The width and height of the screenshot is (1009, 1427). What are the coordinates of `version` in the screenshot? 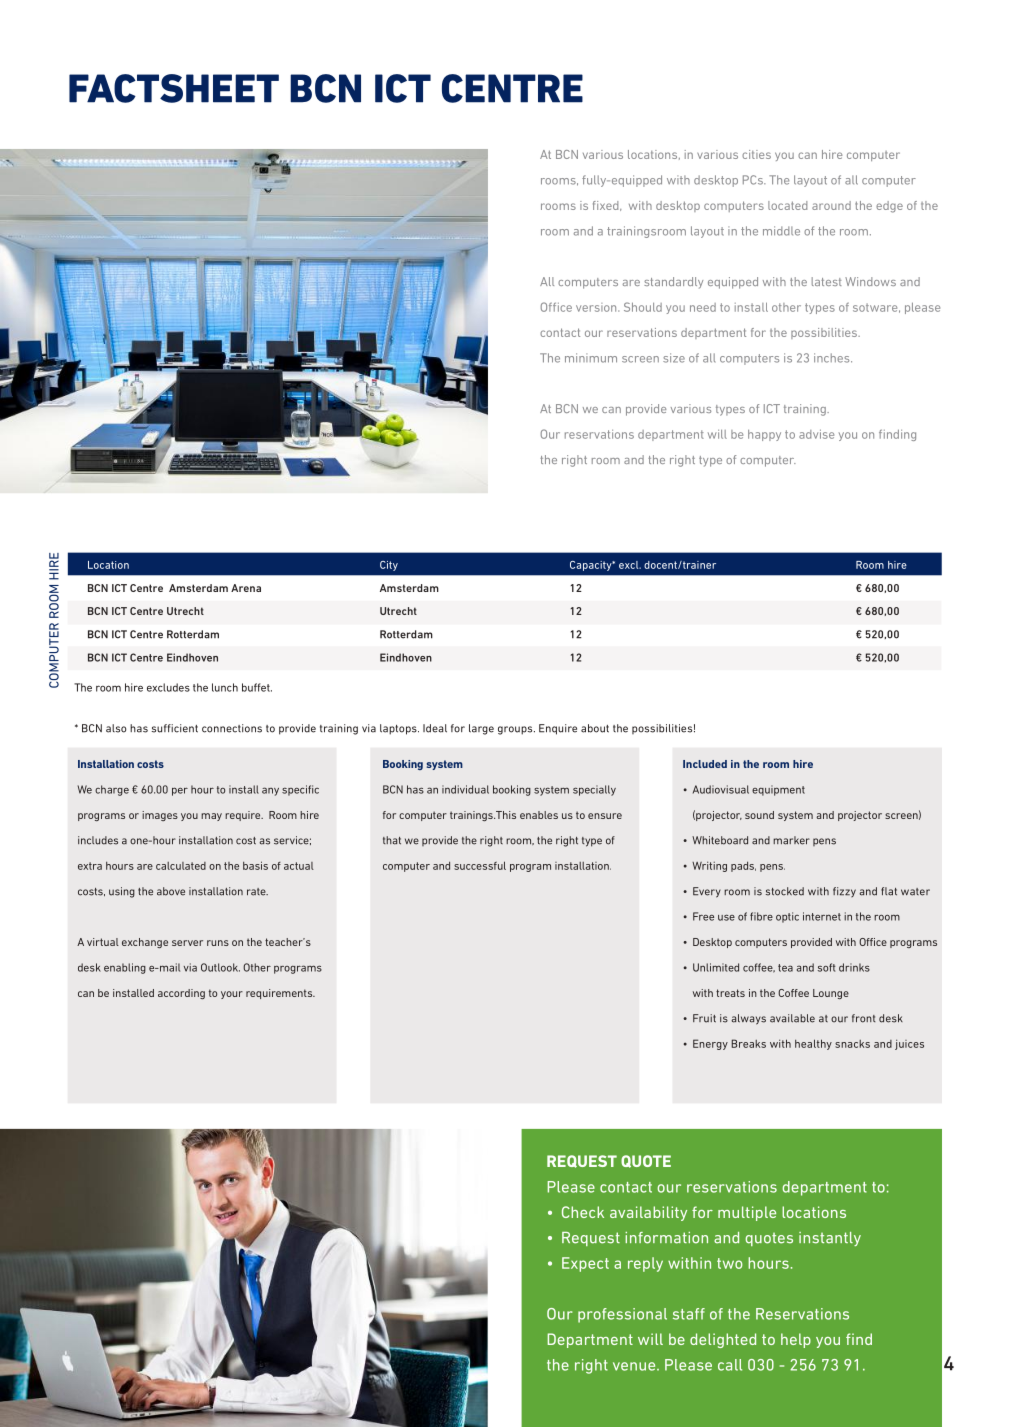 It's located at (597, 307).
